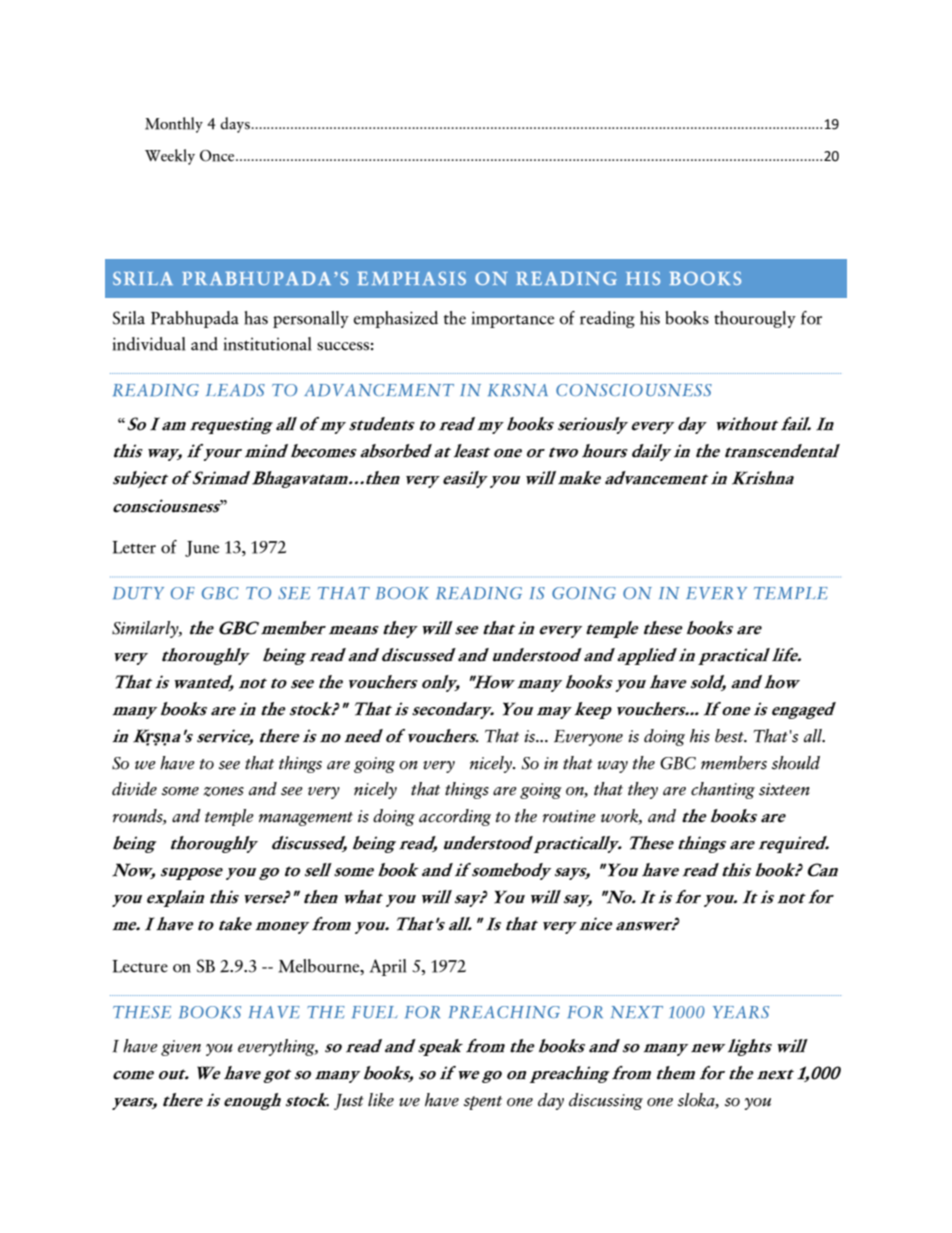 This document has width=952, height=1233. Describe the element at coordinates (483, 1103) in the document. I see `spent` at that location.
